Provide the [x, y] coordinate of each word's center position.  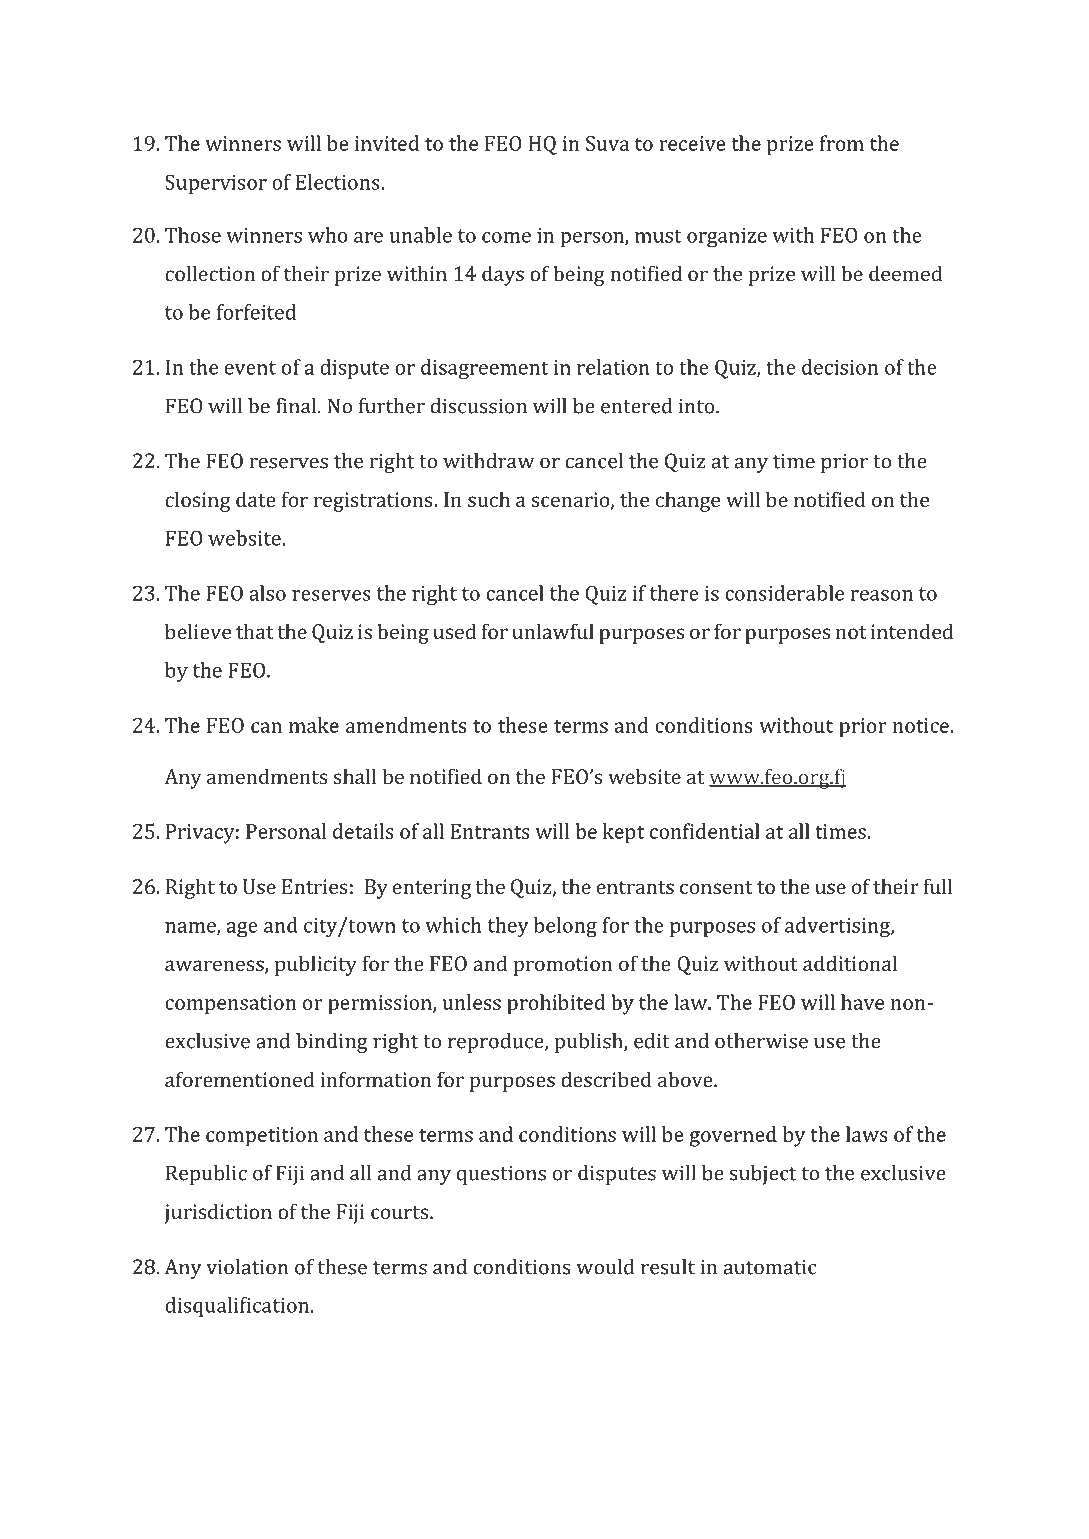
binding [332, 1043]
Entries [315, 886]
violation [247, 1267]
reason [881, 595]
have [862, 1002]
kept [623, 833]
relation [613, 367]
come [506, 237]
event [250, 368]
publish [589, 1043]
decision [840, 367]
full [938, 886]
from [842, 143]
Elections [339, 182]
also [267, 593]
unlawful [553, 631]
